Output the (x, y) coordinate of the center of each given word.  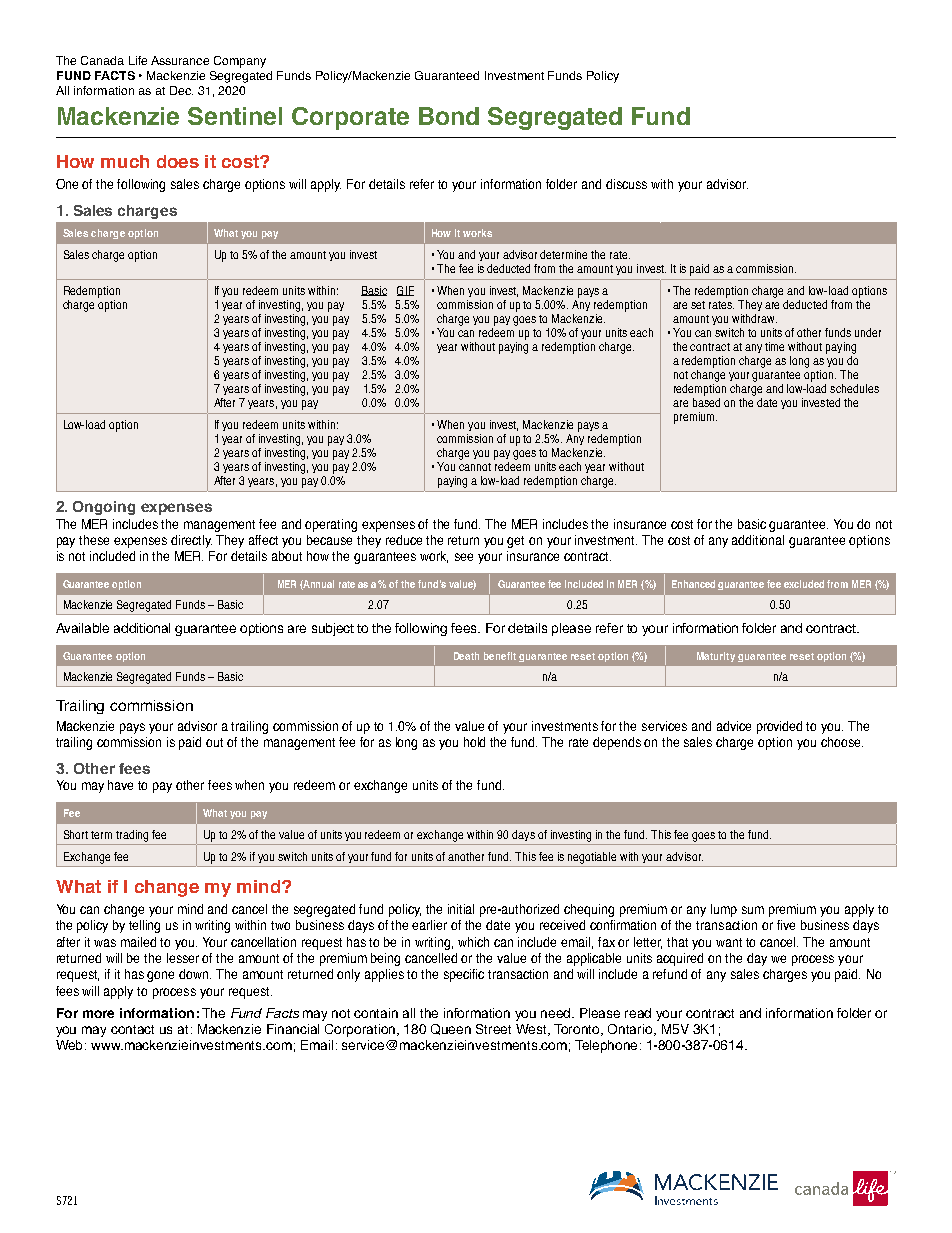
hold (474, 742)
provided (779, 727)
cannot (475, 467)
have (120, 785)
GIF (405, 291)
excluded (804, 584)
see (464, 557)
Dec (181, 90)
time (774, 346)
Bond (449, 116)
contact (132, 1029)
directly (191, 541)
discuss (626, 184)
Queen (451, 1029)
